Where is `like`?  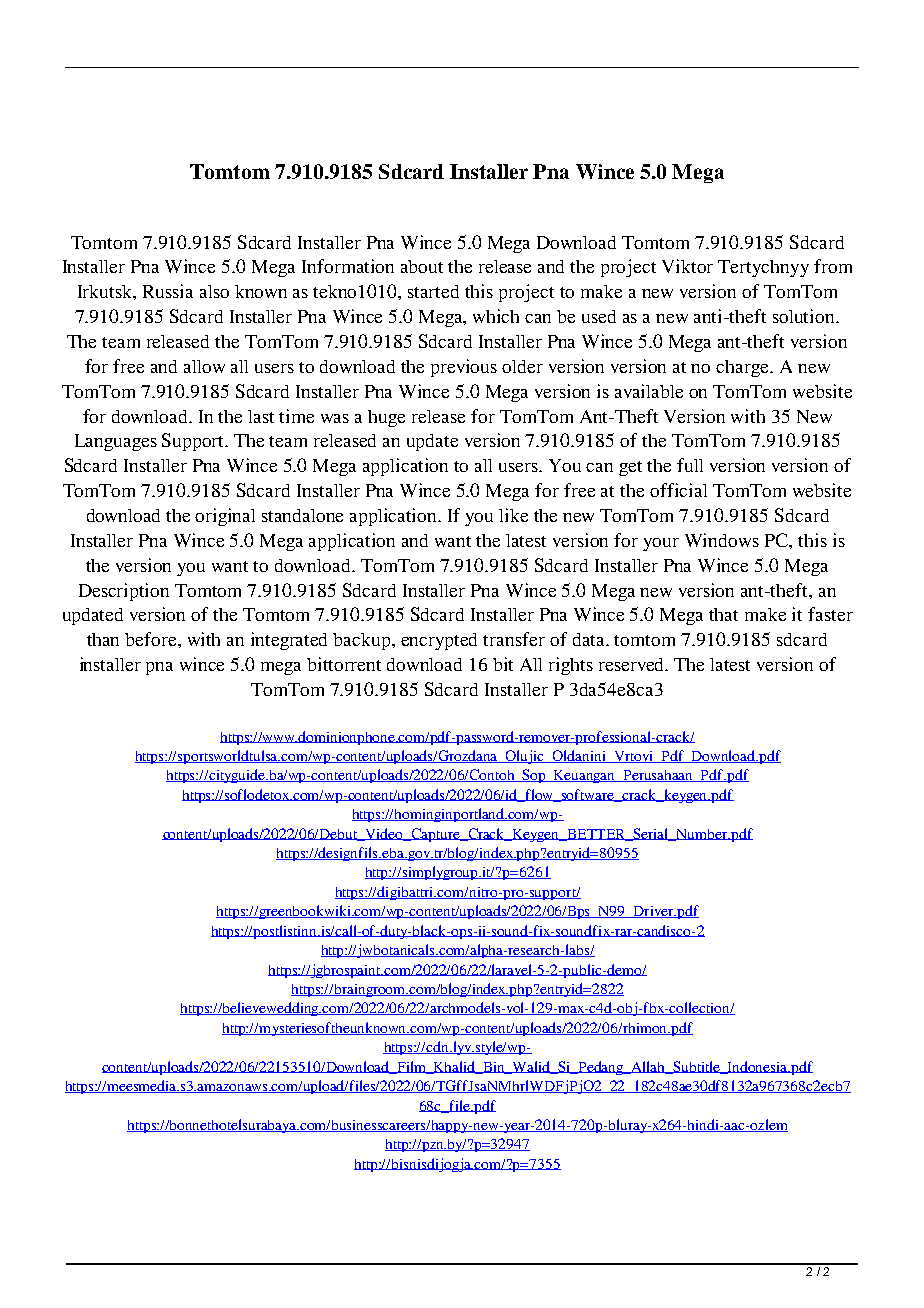 like is located at coordinates (513, 515).
